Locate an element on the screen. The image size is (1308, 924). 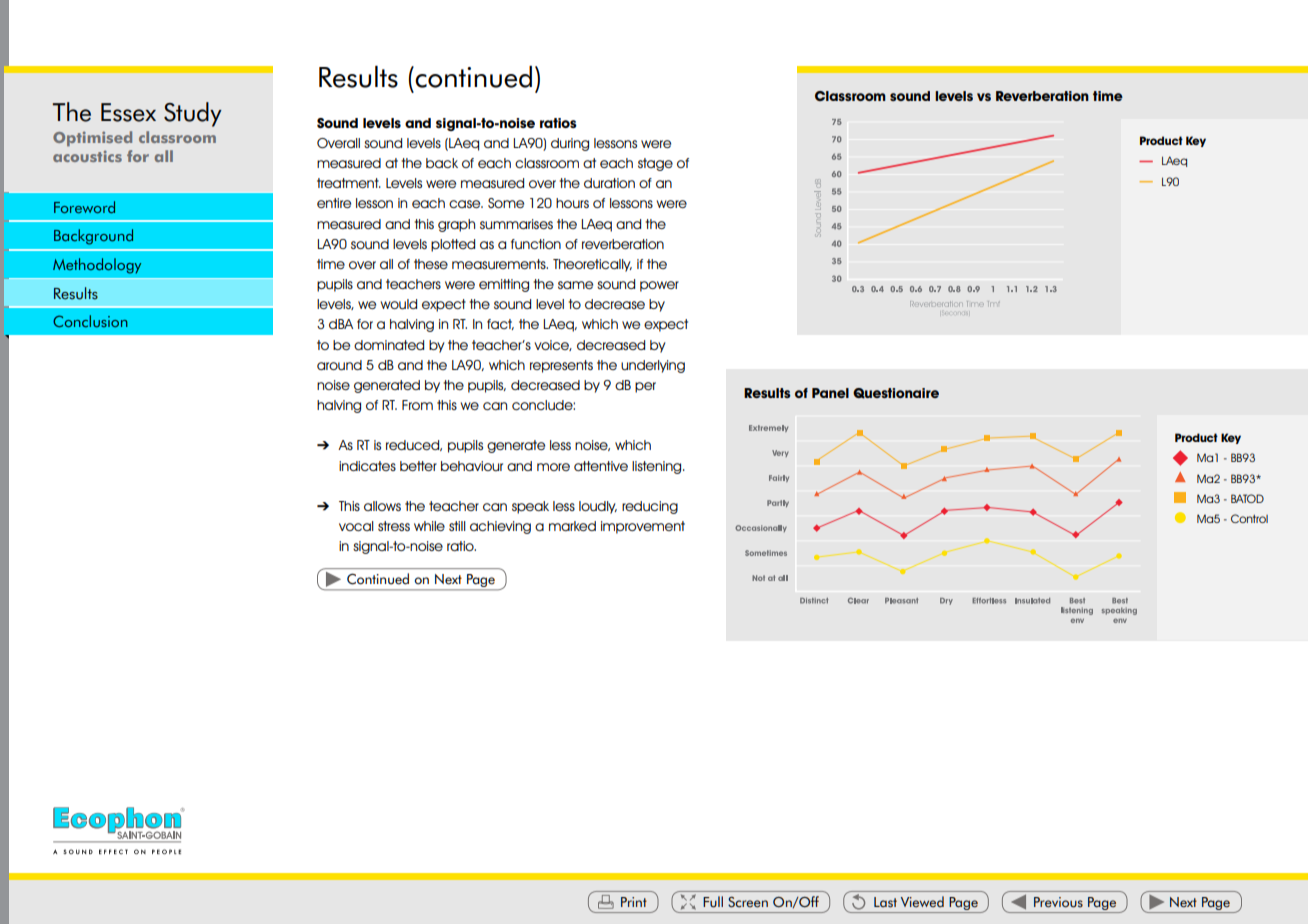
Panel is located at coordinates (830, 393).
